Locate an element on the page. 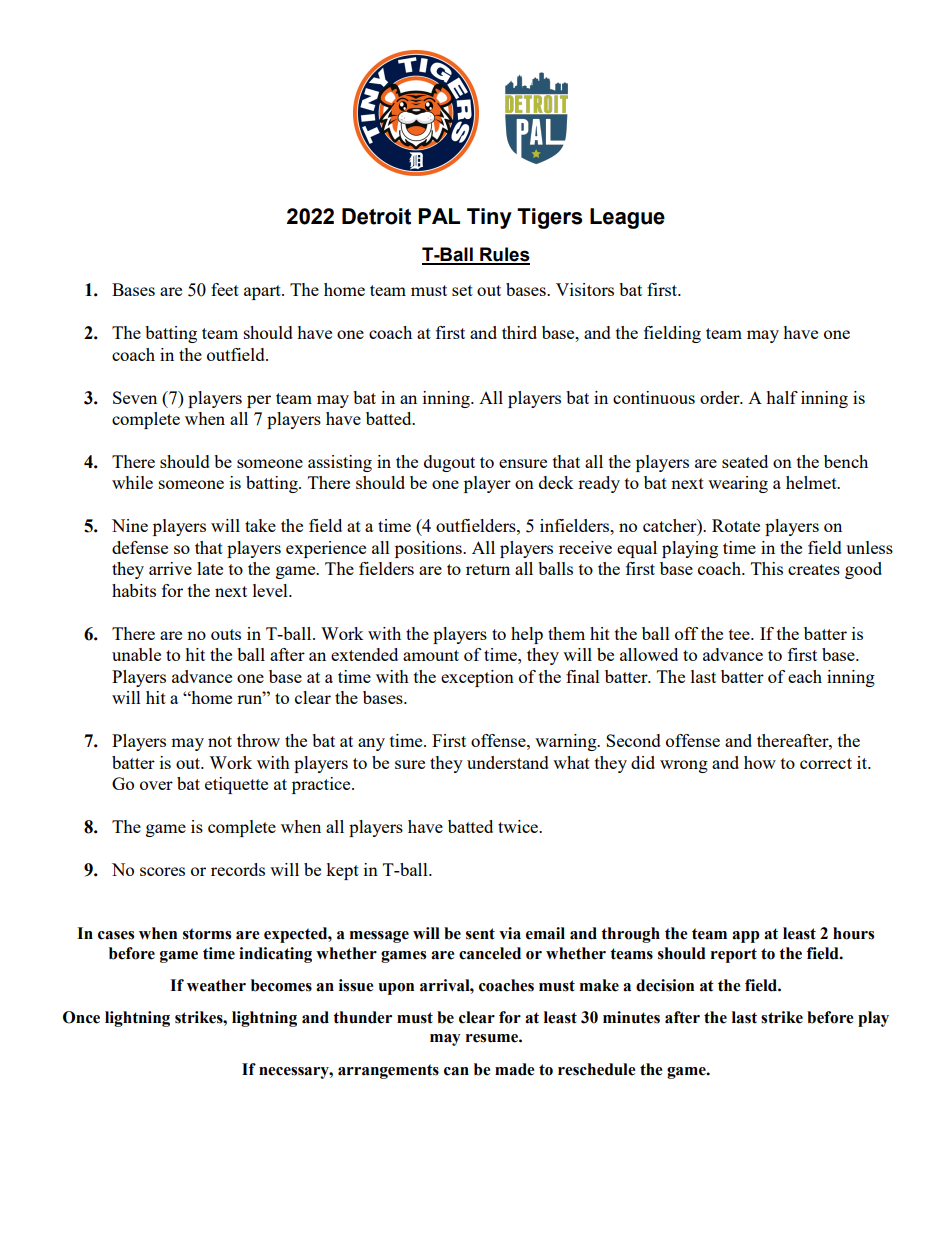 This document has width=952, height=1233. Rules is located at coordinates (504, 255).
